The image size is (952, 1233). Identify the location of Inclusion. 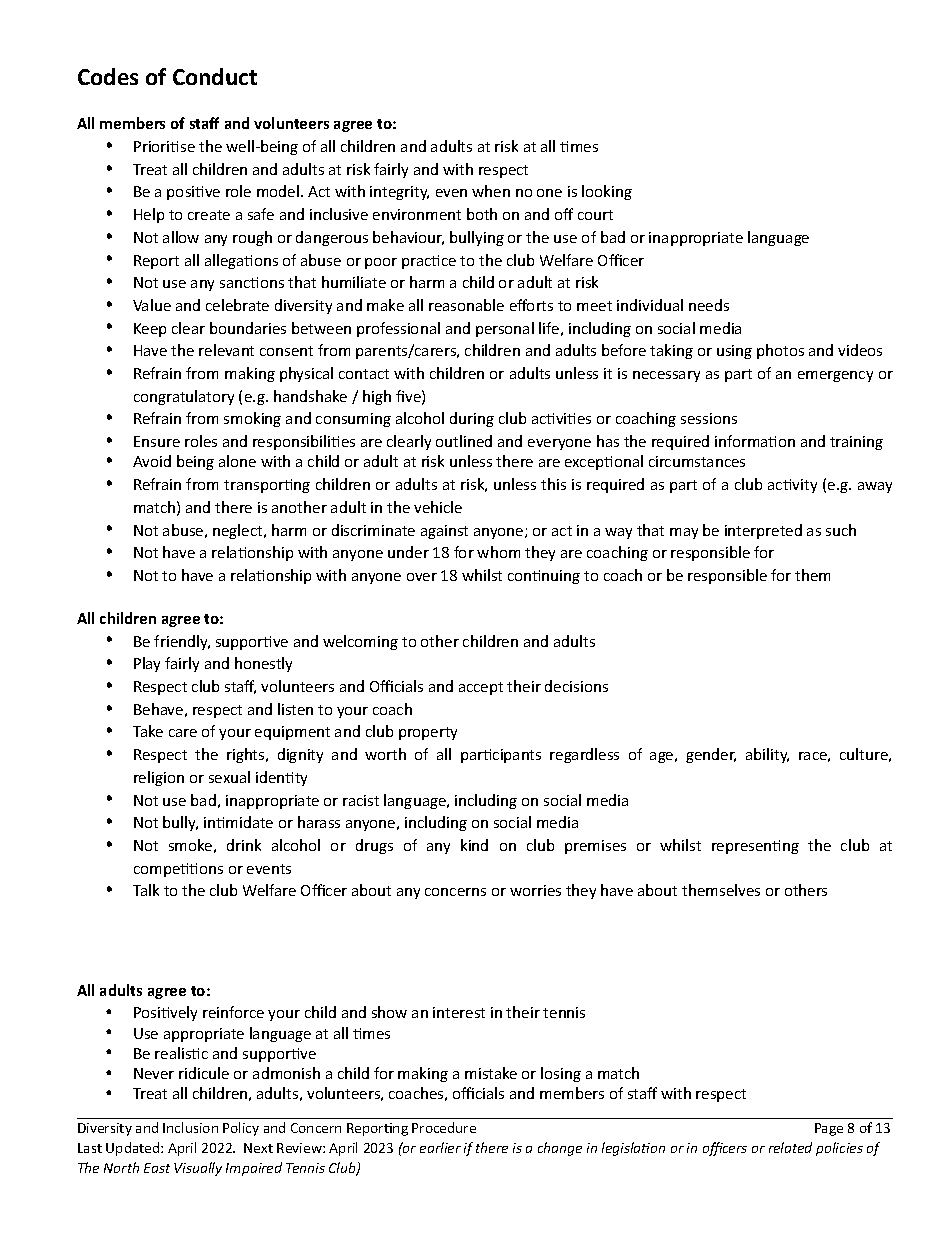
(190, 1127).
